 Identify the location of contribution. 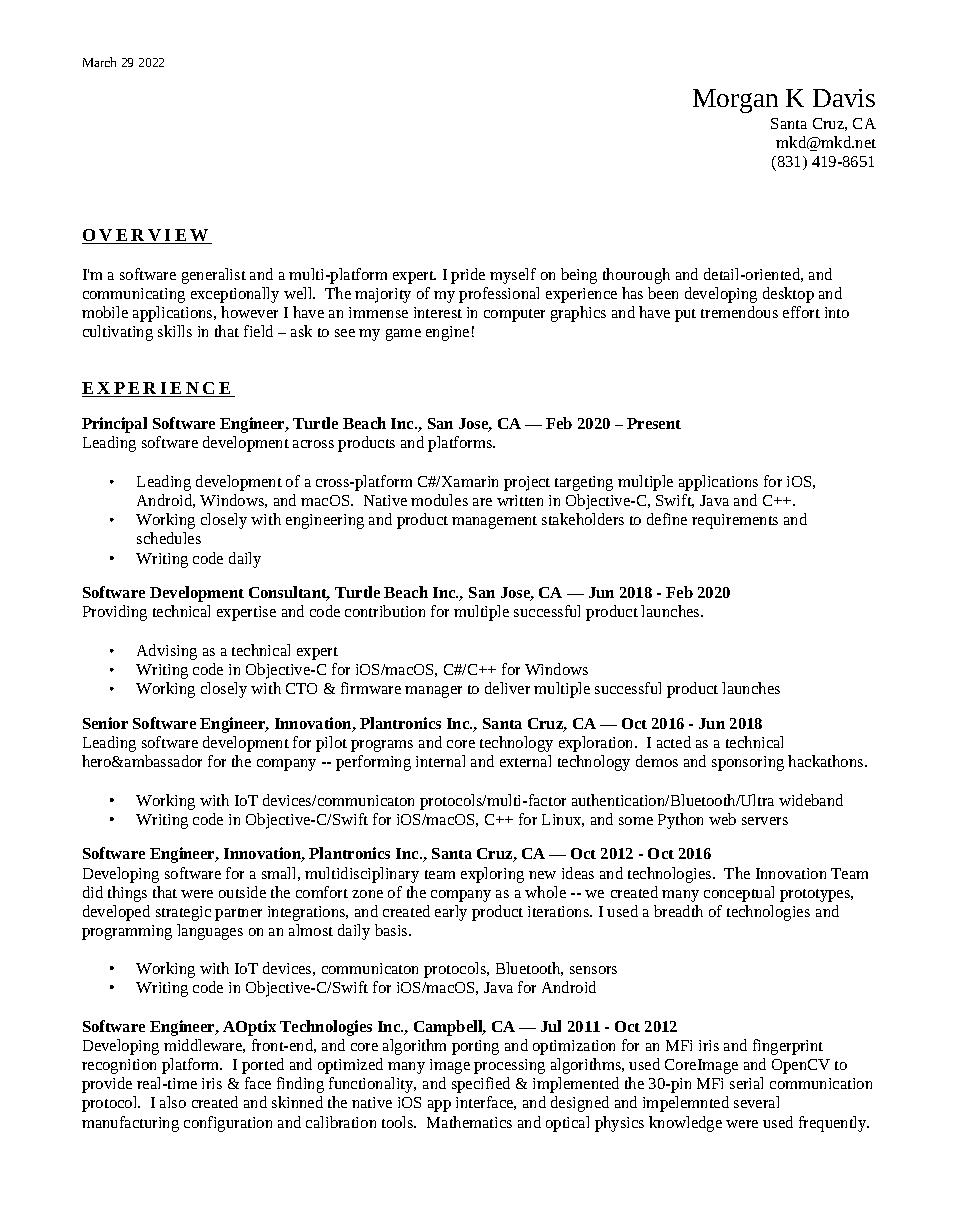
(385, 611).
